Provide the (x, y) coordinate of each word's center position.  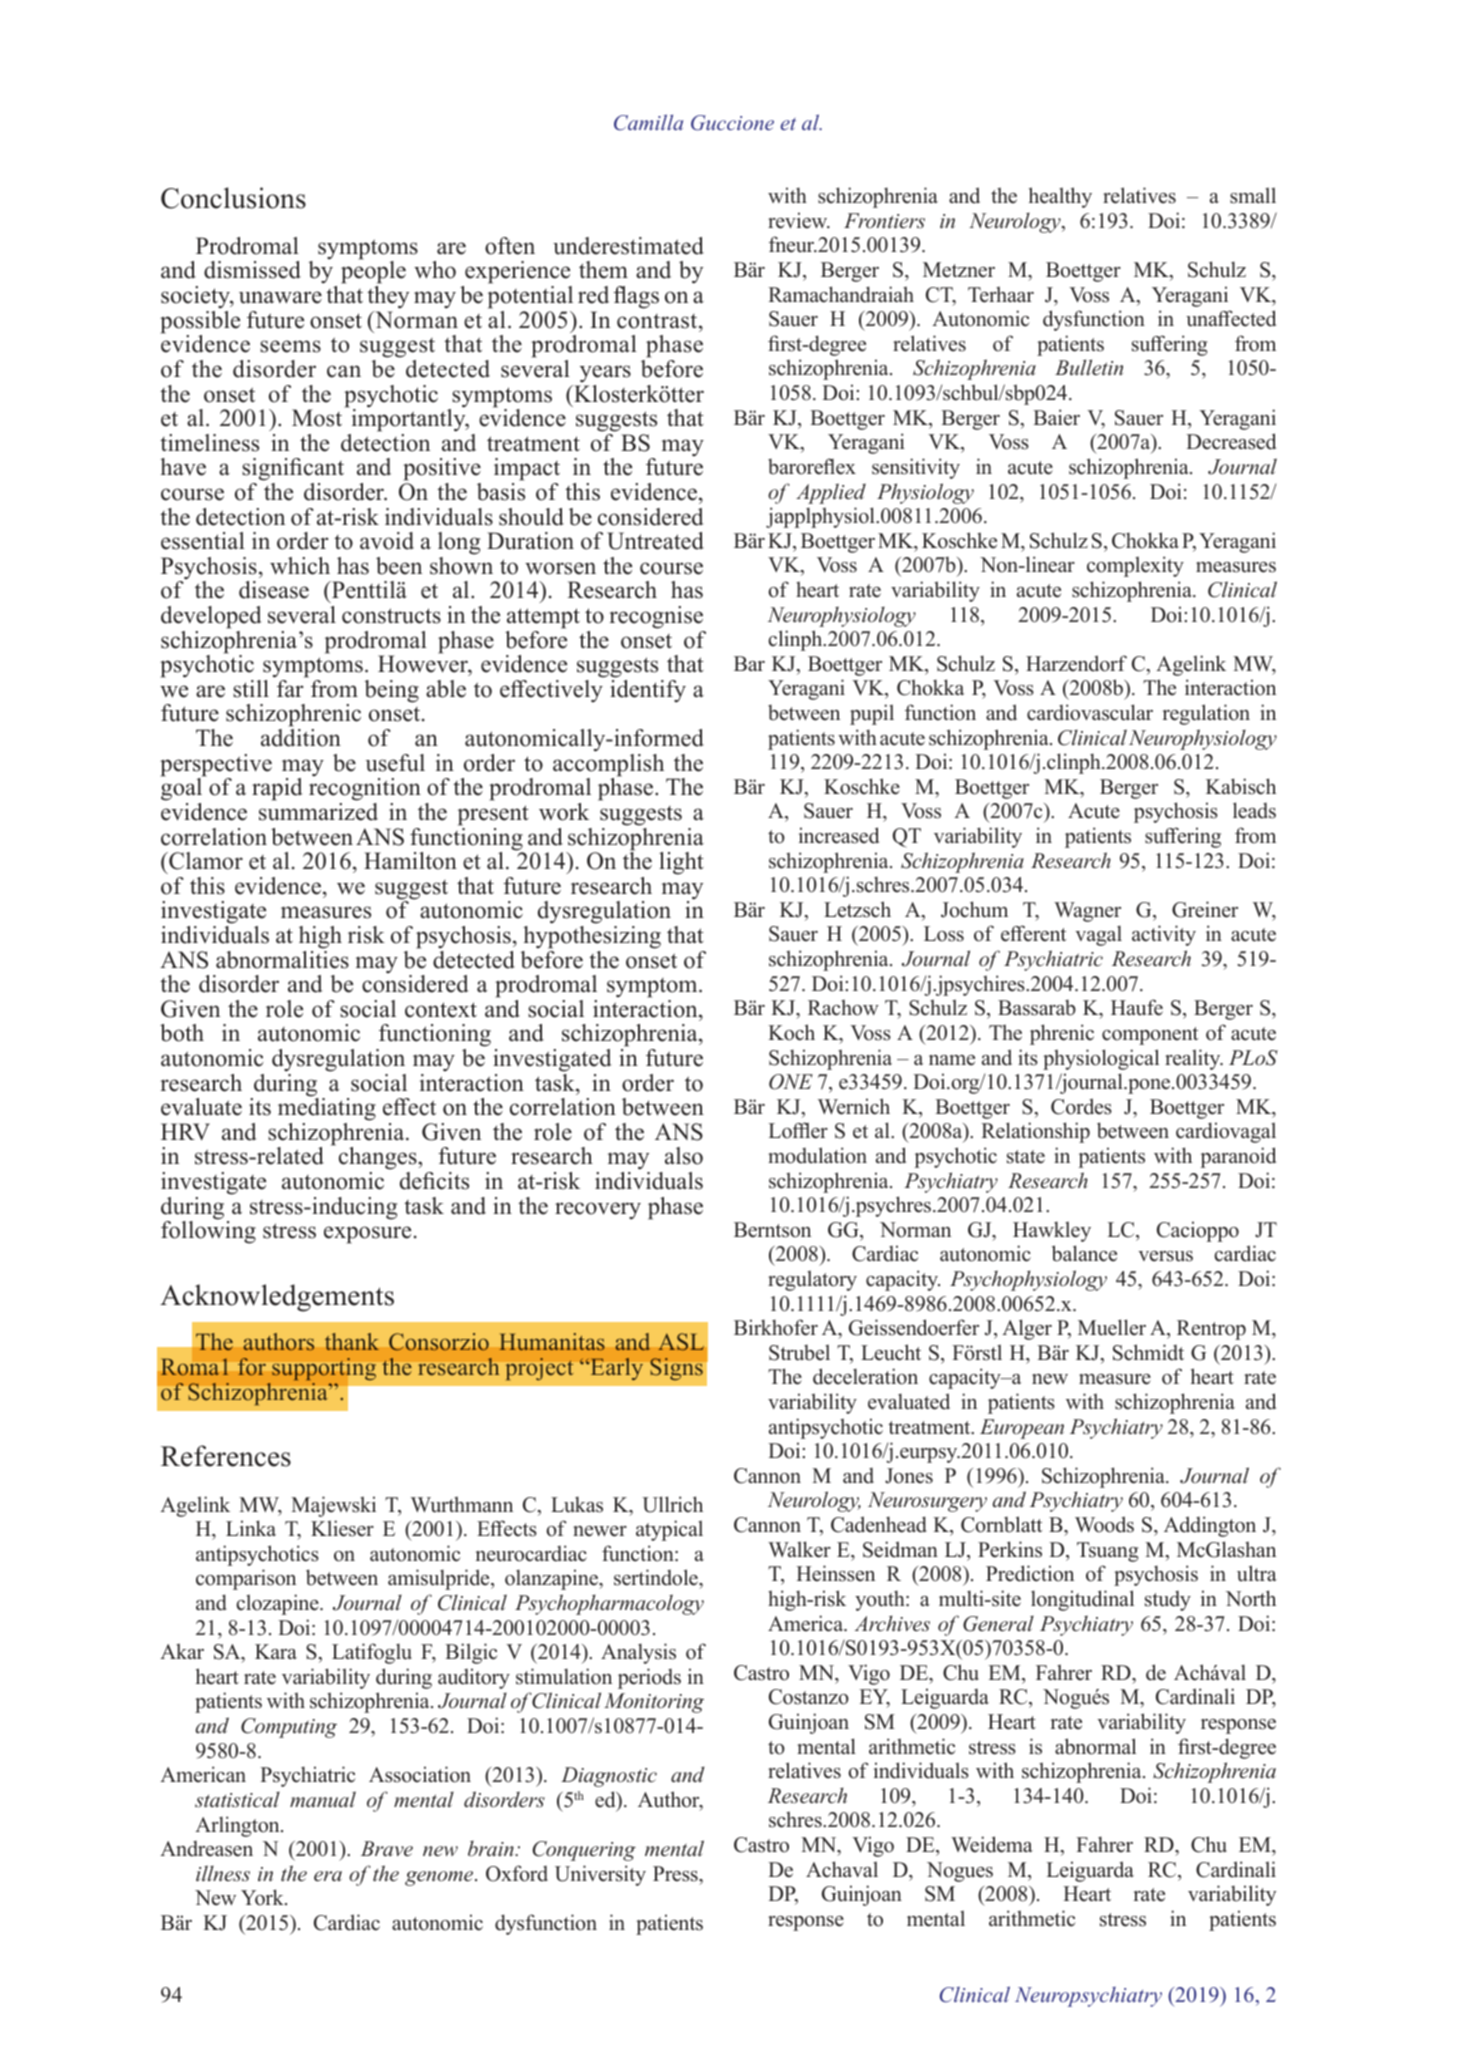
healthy (1060, 197)
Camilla (648, 122)
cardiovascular (1090, 712)
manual (323, 1799)
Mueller (1112, 1327)
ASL (681, 1342)
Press (676, 1874)
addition (301, 738)
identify (648, 691)
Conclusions (233, 198)
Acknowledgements (277, 1298)
